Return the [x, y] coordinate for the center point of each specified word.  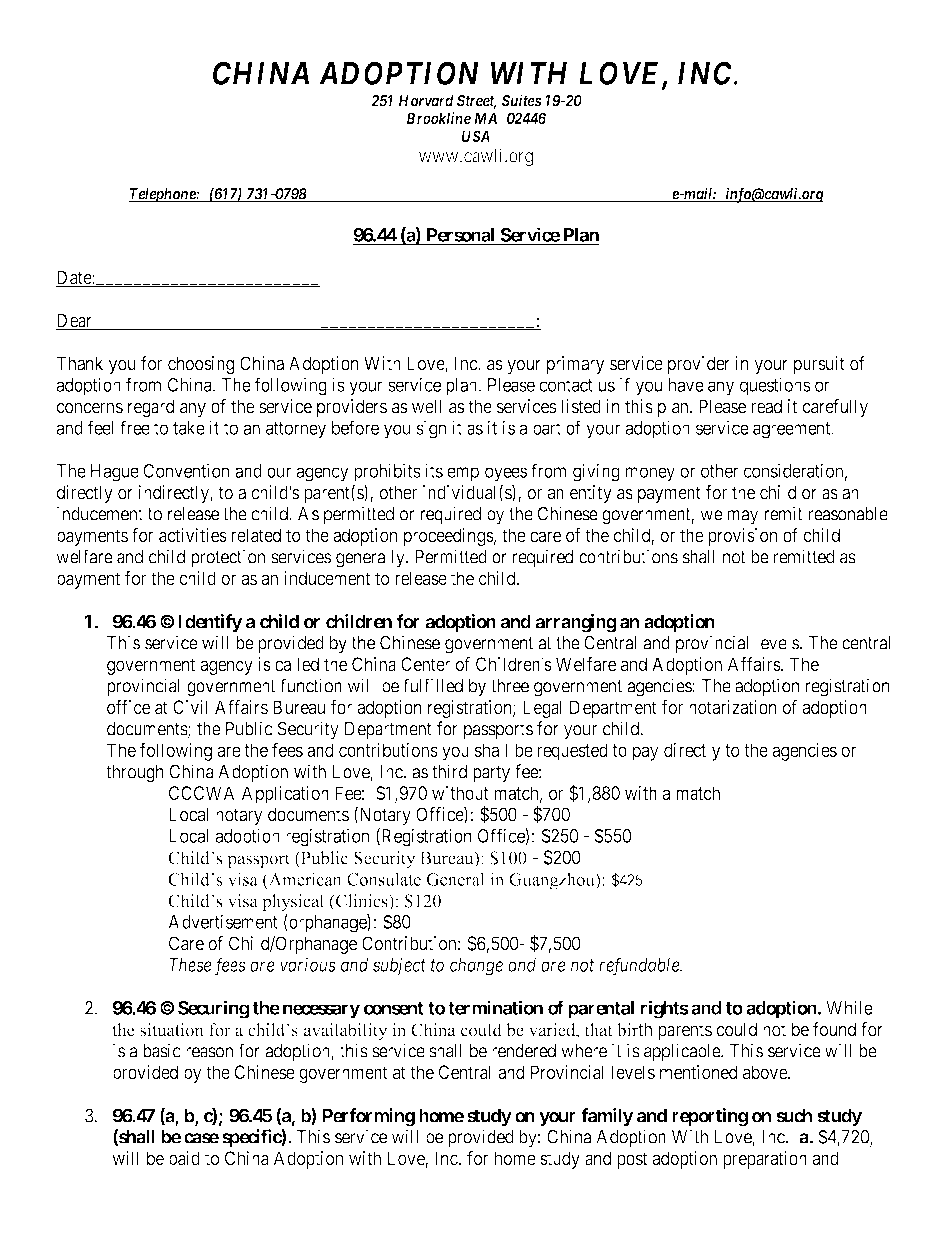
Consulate [384, 879]
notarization [733, 707]
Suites [522, 100]
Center [425, 664]
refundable [640, 966]
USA [476, 136]
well [426, 406]
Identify [210, 623]
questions [775, 386]
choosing [201, 365]
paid [184, 1160]
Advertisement [223, 921]
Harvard [426, 101]
